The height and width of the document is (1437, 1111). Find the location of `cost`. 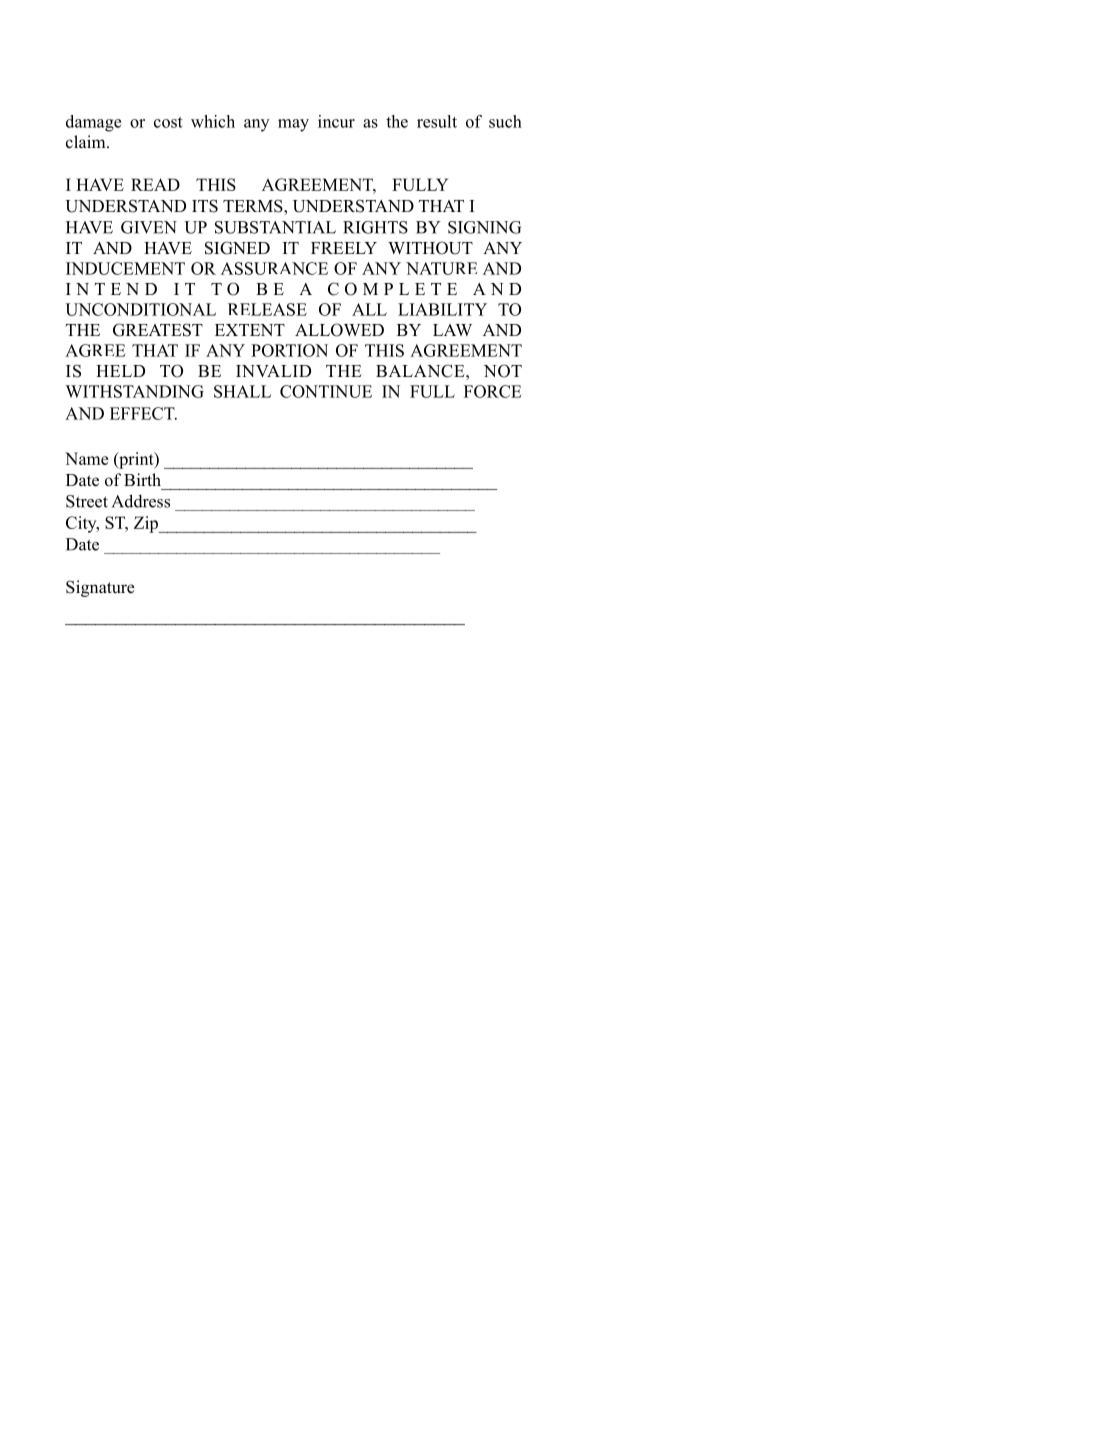

cost is located at coordinates (168, 122).
